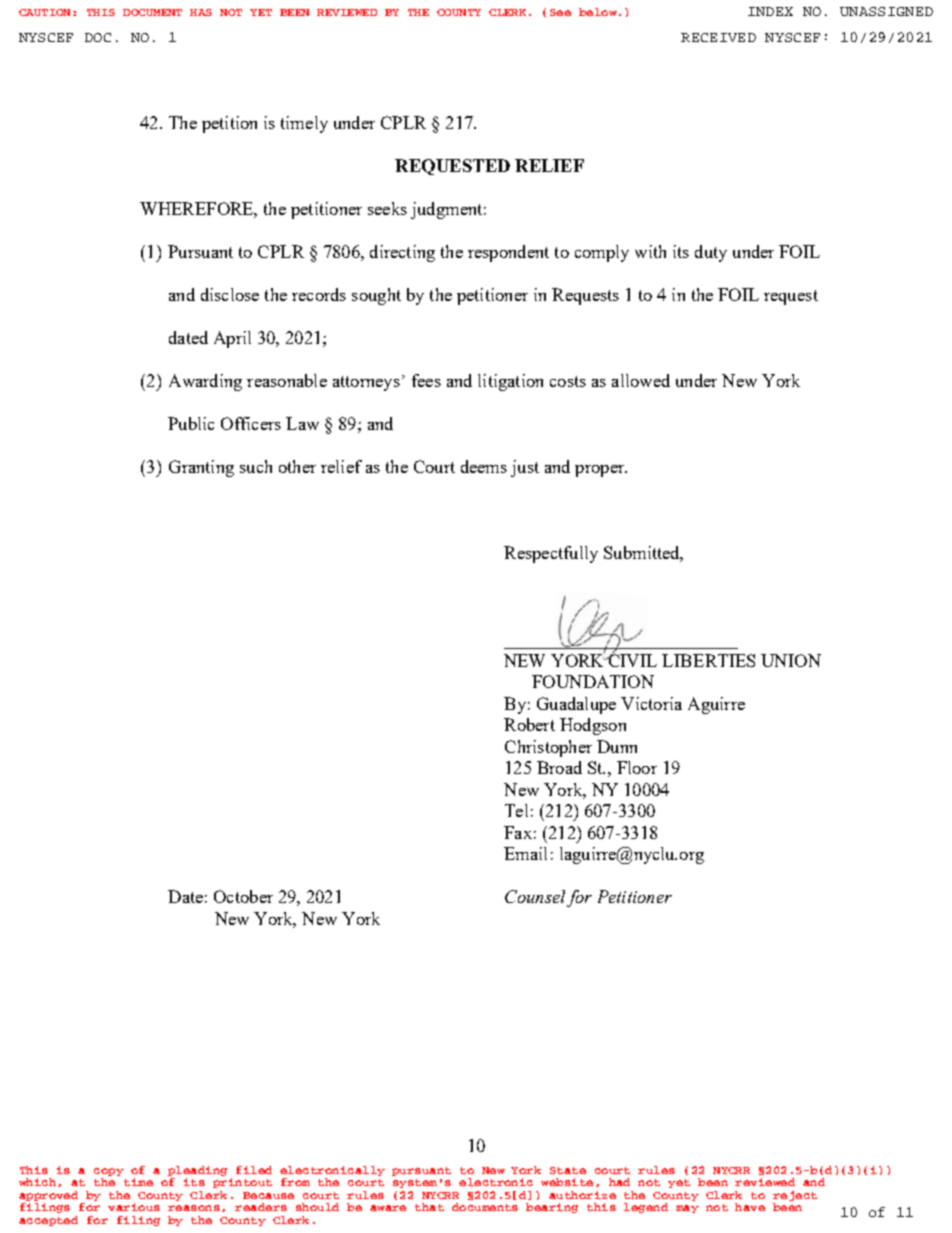 The width and height of the document is (952, 1233). I want to click on HAS, so click(201, 12).
